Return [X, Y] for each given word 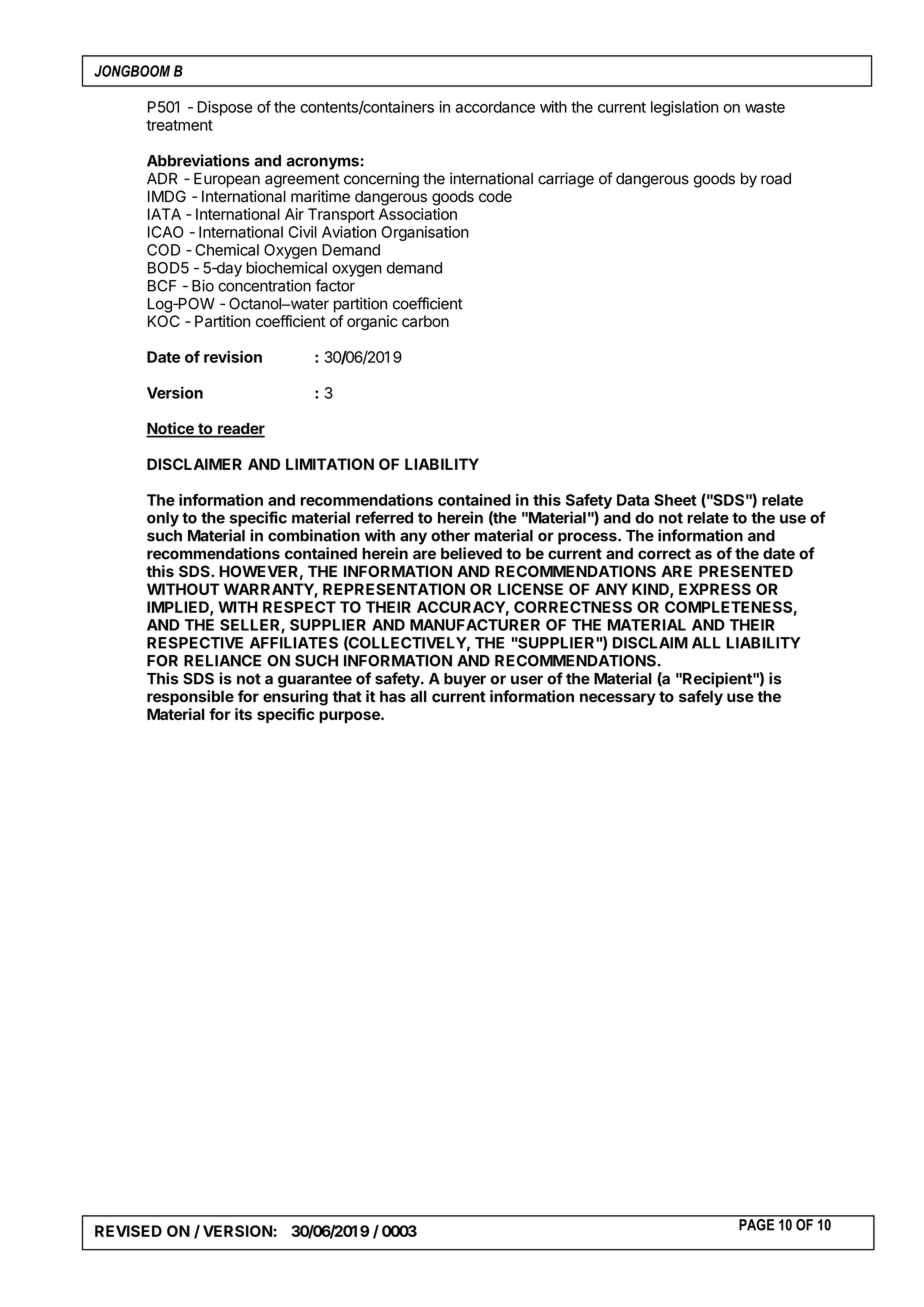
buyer [465, 680]
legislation [684, 108]
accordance [495, 107]
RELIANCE [222, 661]
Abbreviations [198, 160]
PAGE [757, 1223]
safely [701, 698]
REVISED [128, 1231]
